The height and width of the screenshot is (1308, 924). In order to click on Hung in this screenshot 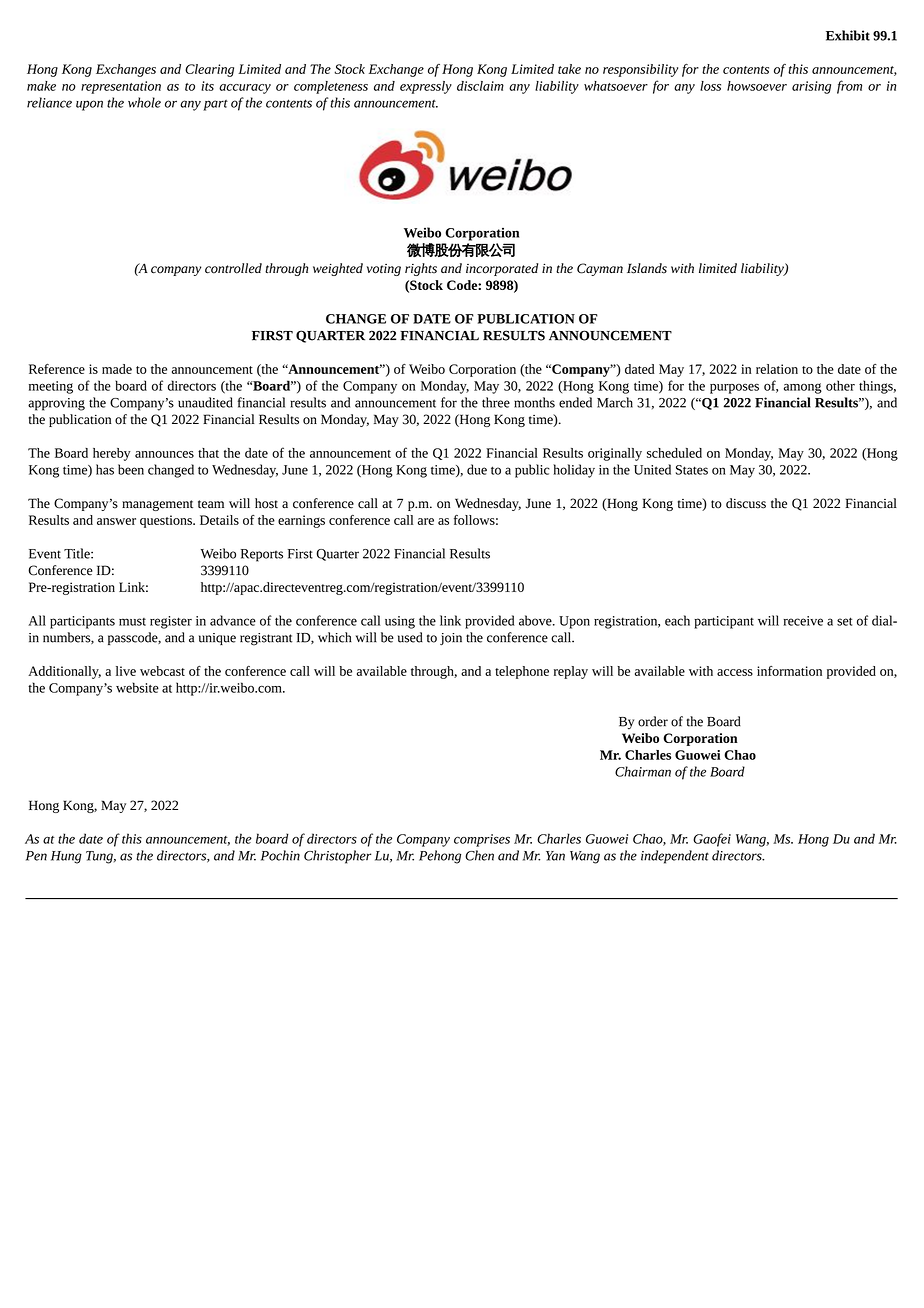, I will do `click(66, 857)`.
